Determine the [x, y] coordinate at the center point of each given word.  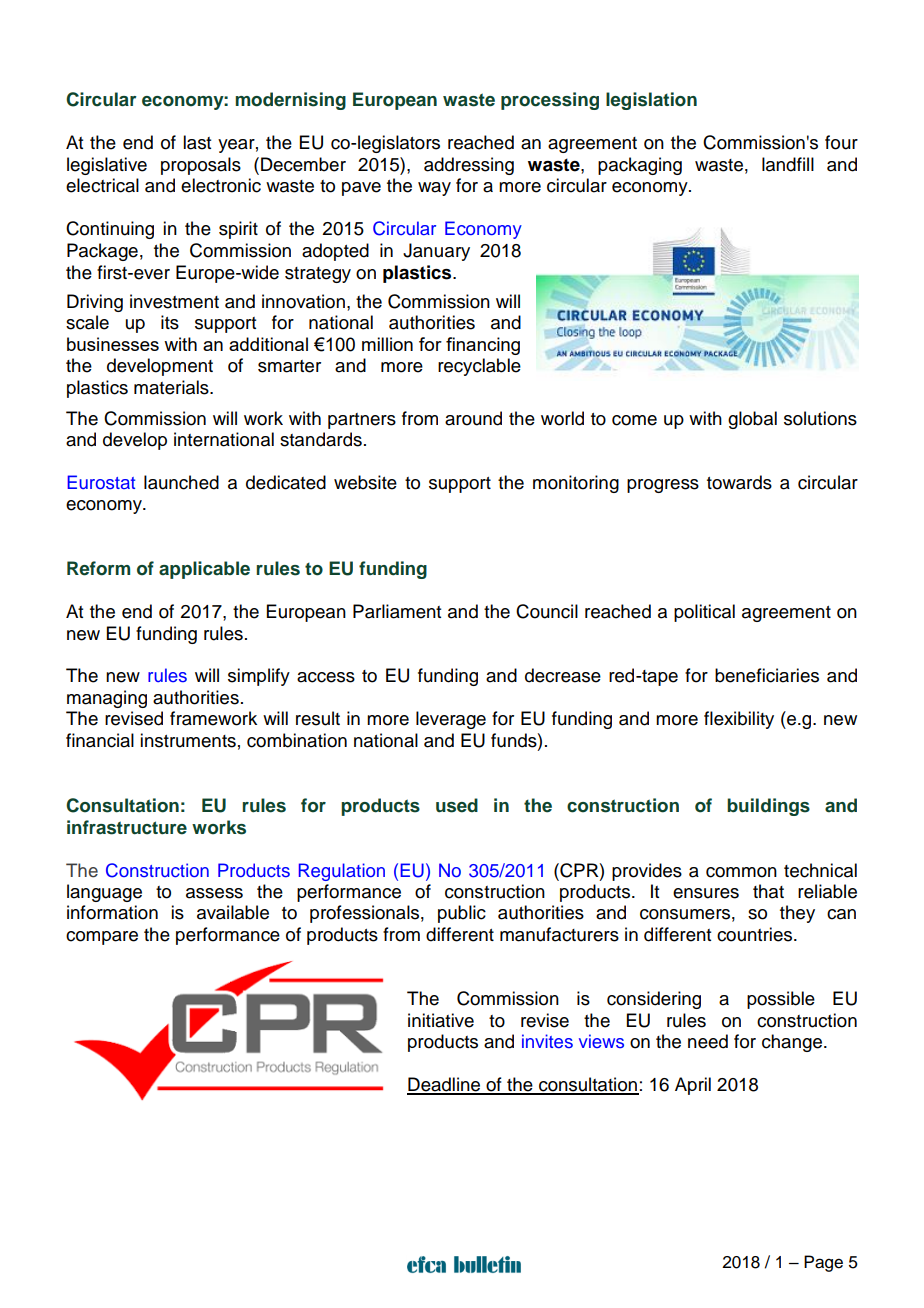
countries [756, 934]
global [752, 420]
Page [823, 1263]
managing [107, 699]
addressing [469, 166]
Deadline [445, 1085]
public [462, 914]
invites [547, 1041]
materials [172, 387]
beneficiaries [767, 675]
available [233, 912]
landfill [788, 164]
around [473, 418]
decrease [563, 675]
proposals [201, 166]
